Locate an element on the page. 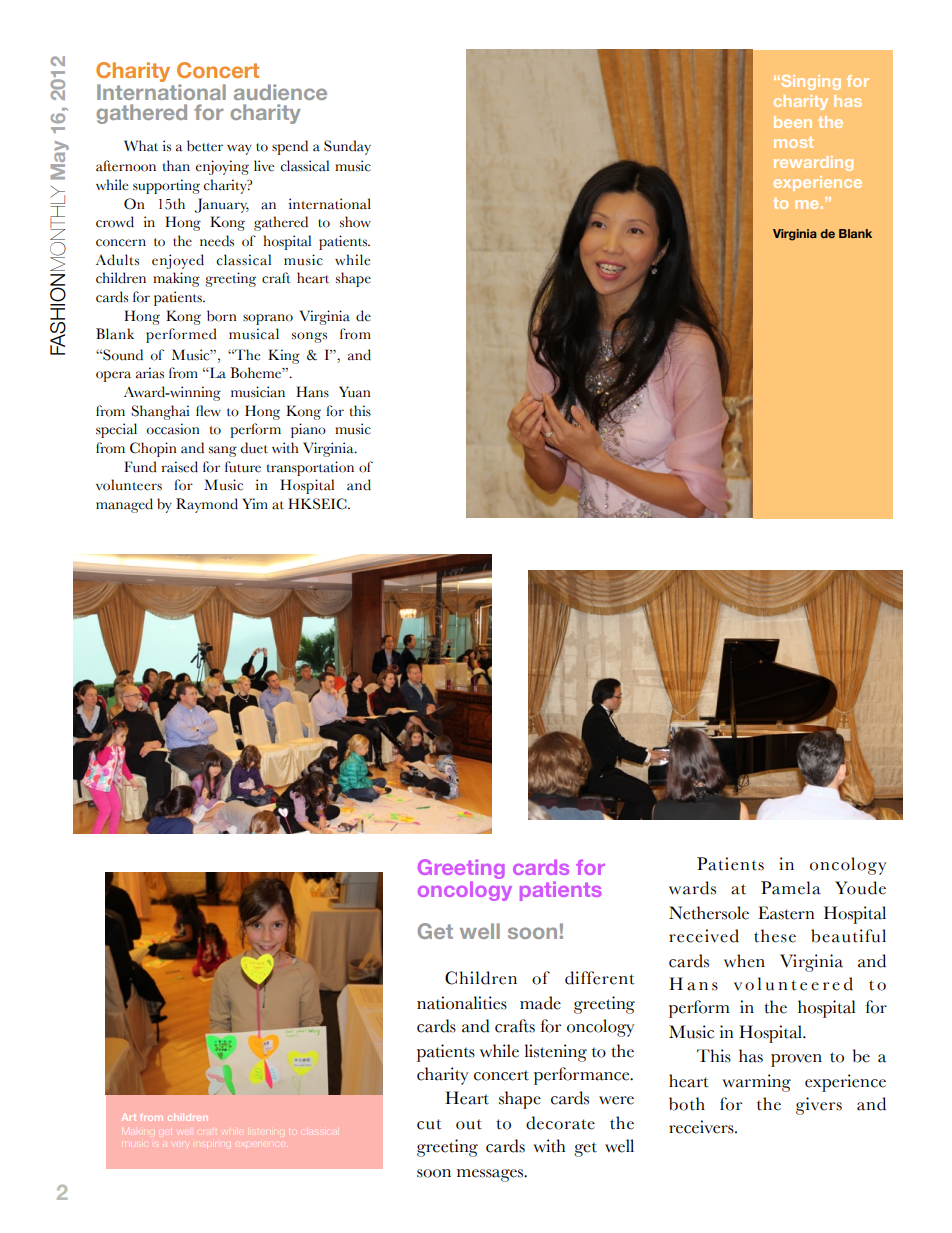 Image resolution: width=952 pixels, height=1233 pixels. arias is located at coordinates (150, 373).
